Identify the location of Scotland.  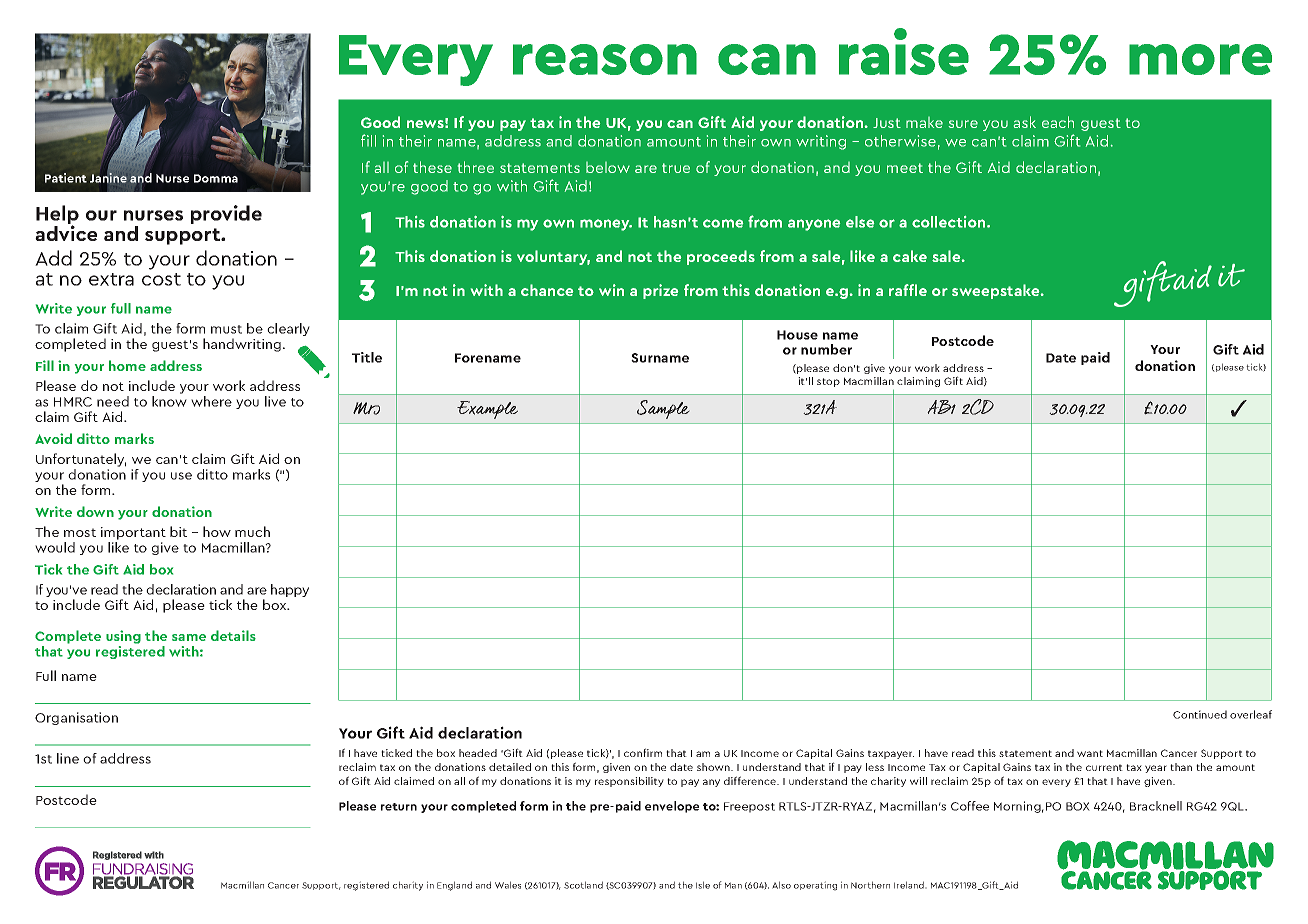
(583, 885).
